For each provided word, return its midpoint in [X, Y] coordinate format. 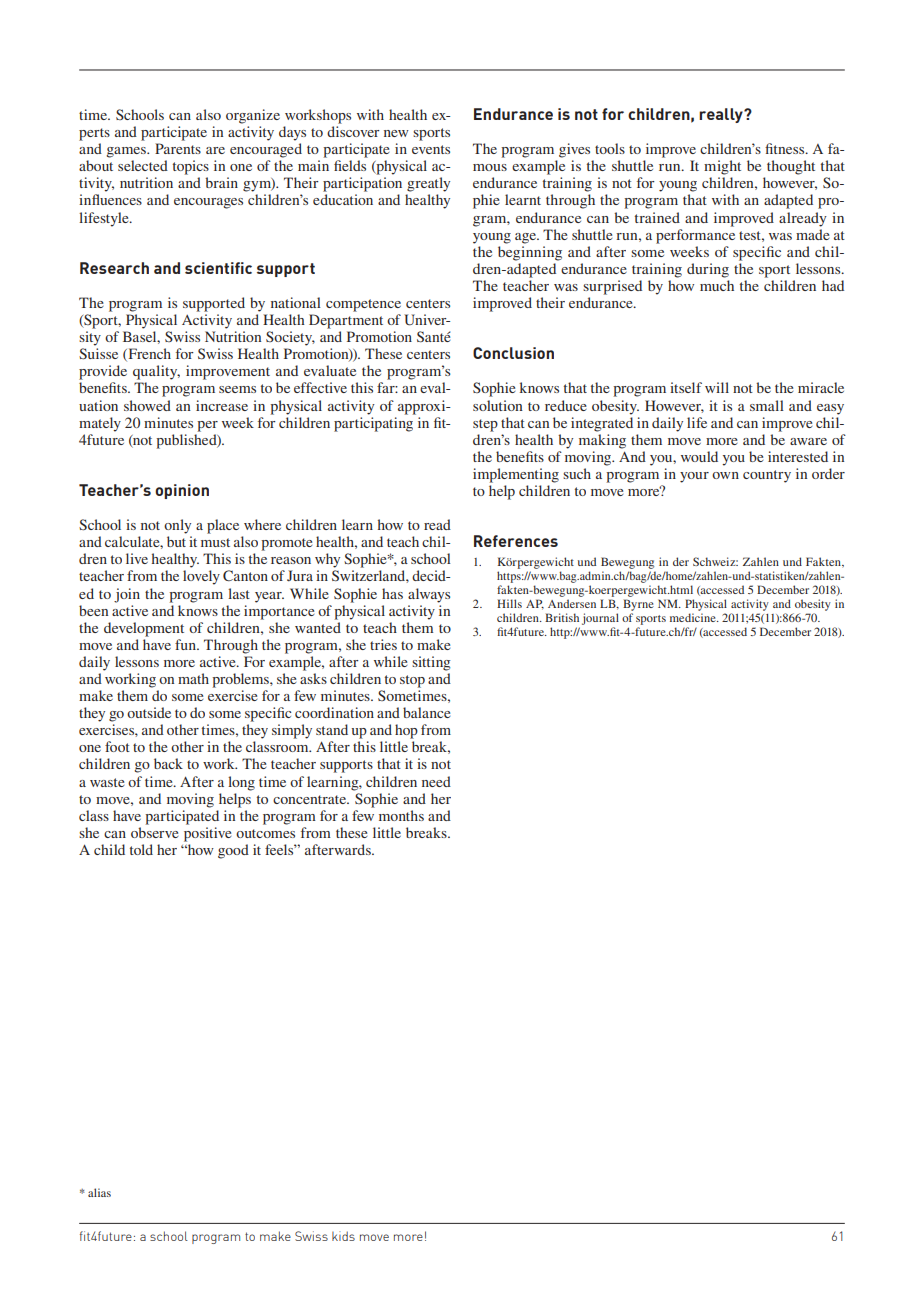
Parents [178, 148]
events [431, 149]
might [722, 167]
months [401, 815]
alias [99, 1192]
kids [343, 1236]
